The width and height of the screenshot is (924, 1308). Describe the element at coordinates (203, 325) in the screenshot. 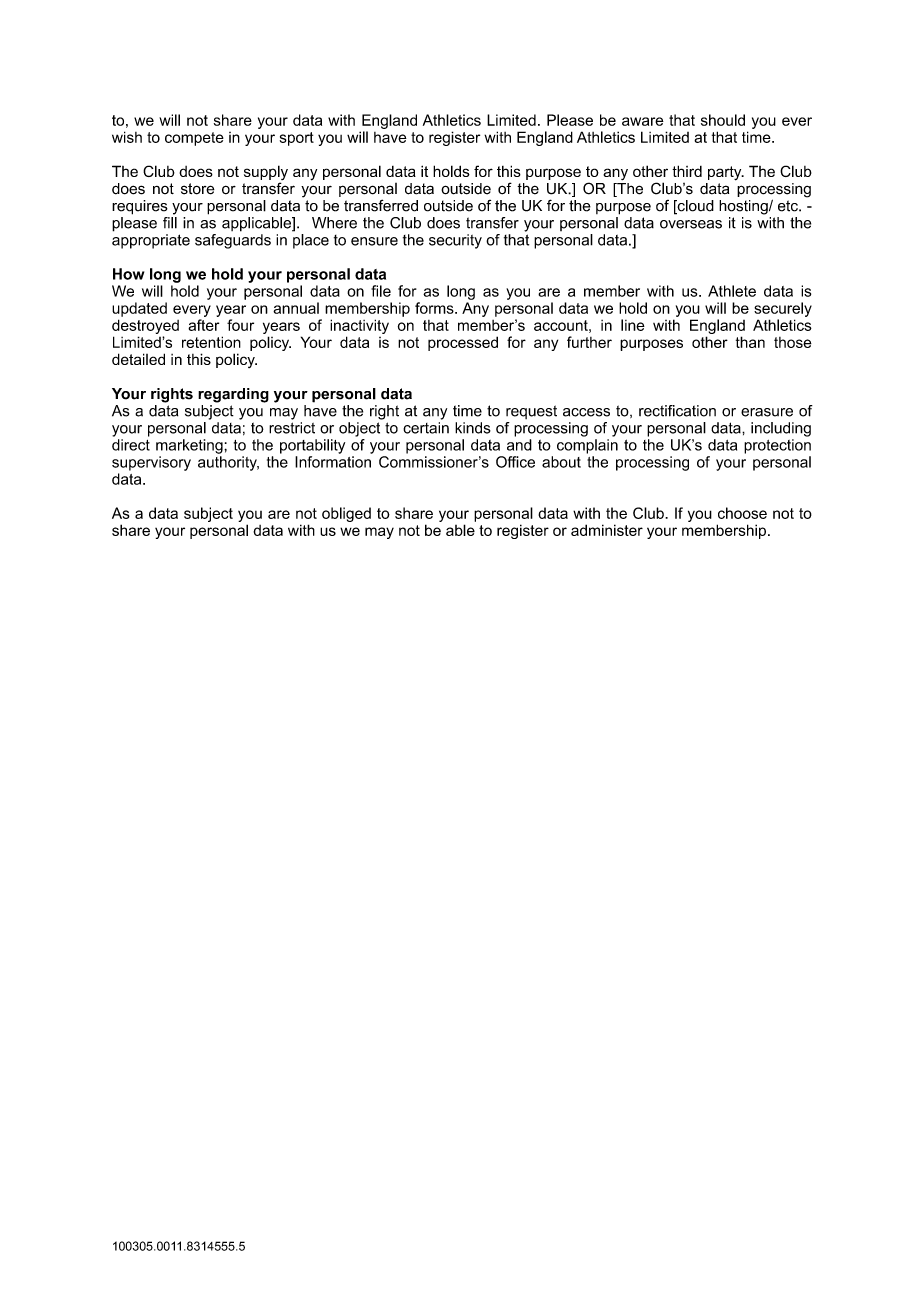

I see `after` at that location.
